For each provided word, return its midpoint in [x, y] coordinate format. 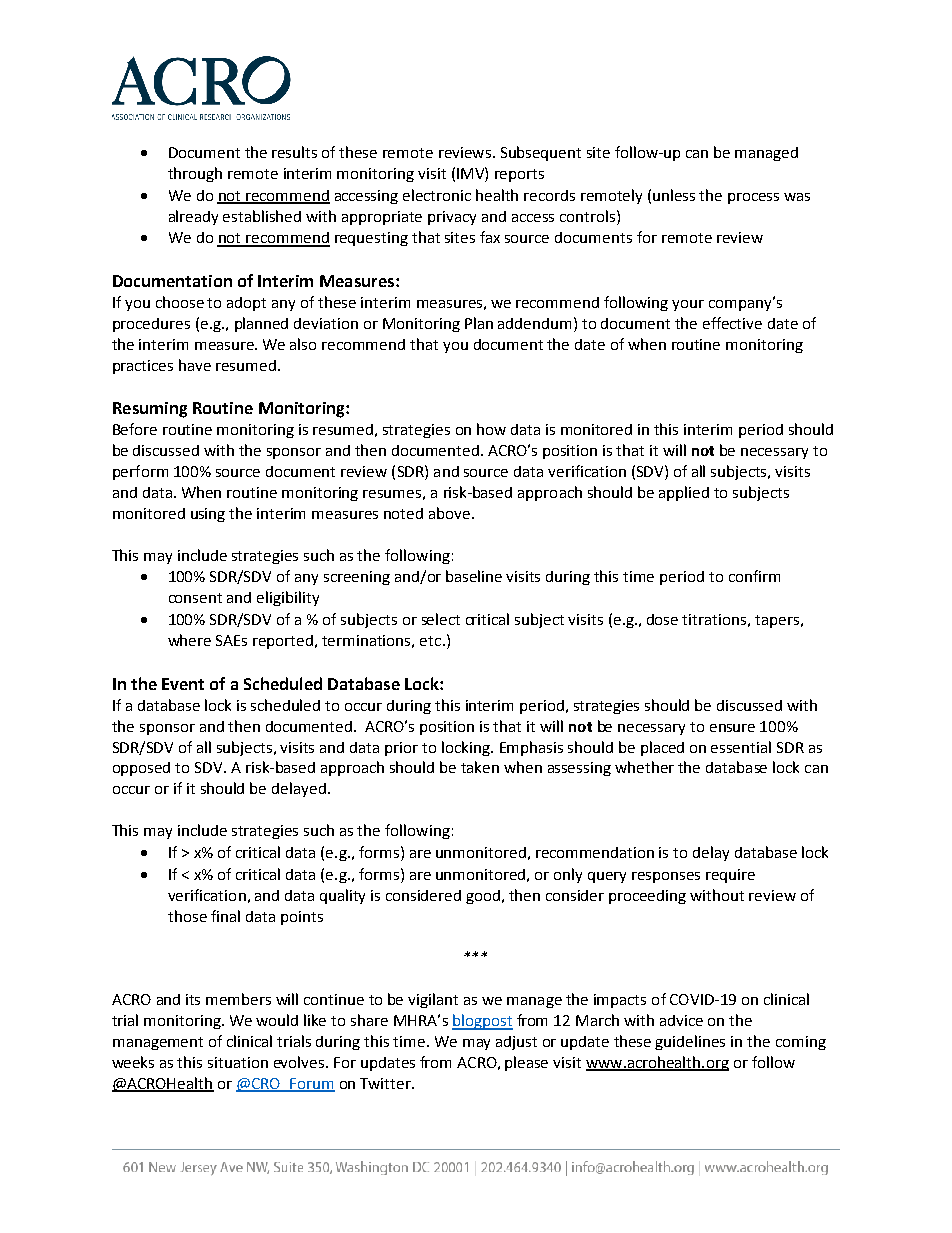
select [441, 619]
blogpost [482, 1022]
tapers [777, 621]
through [195, 174]
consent [195, 598]
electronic [437, 195]
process [753, 198]
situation [238, 1062]
